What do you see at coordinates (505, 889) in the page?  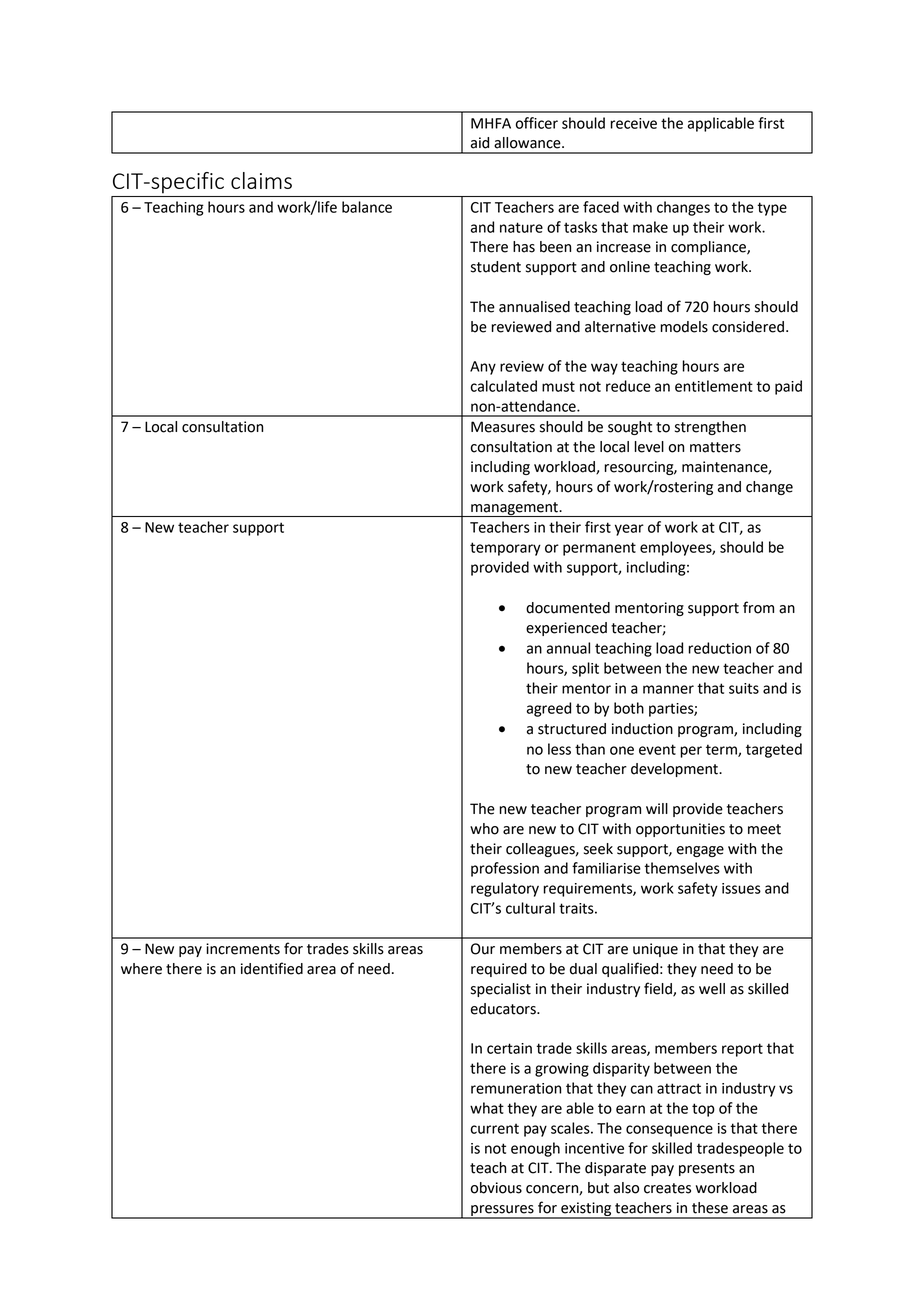 I see `regulatory` at bounding box center [505, 889].
